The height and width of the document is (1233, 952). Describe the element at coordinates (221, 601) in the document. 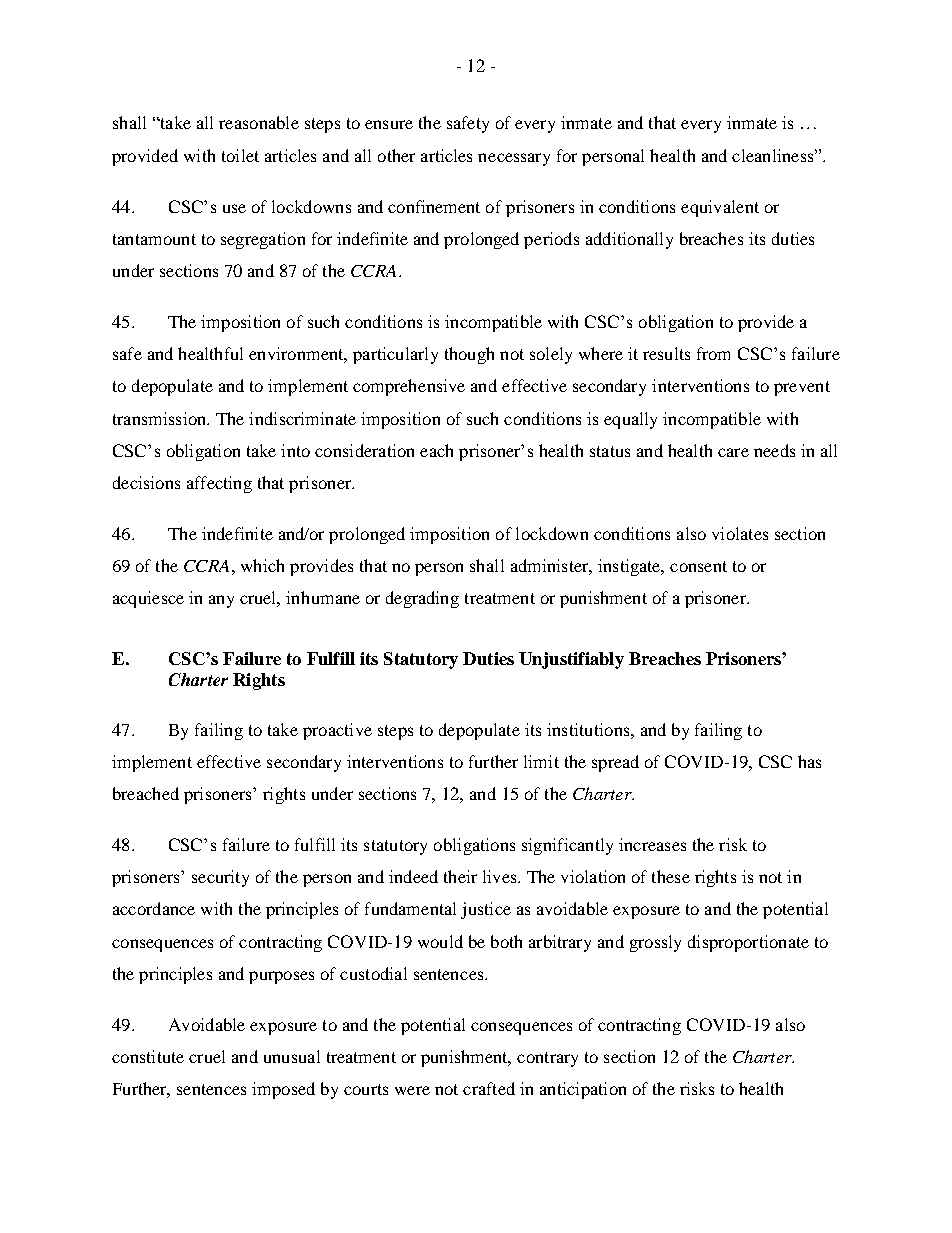

I see `any` at that location.
